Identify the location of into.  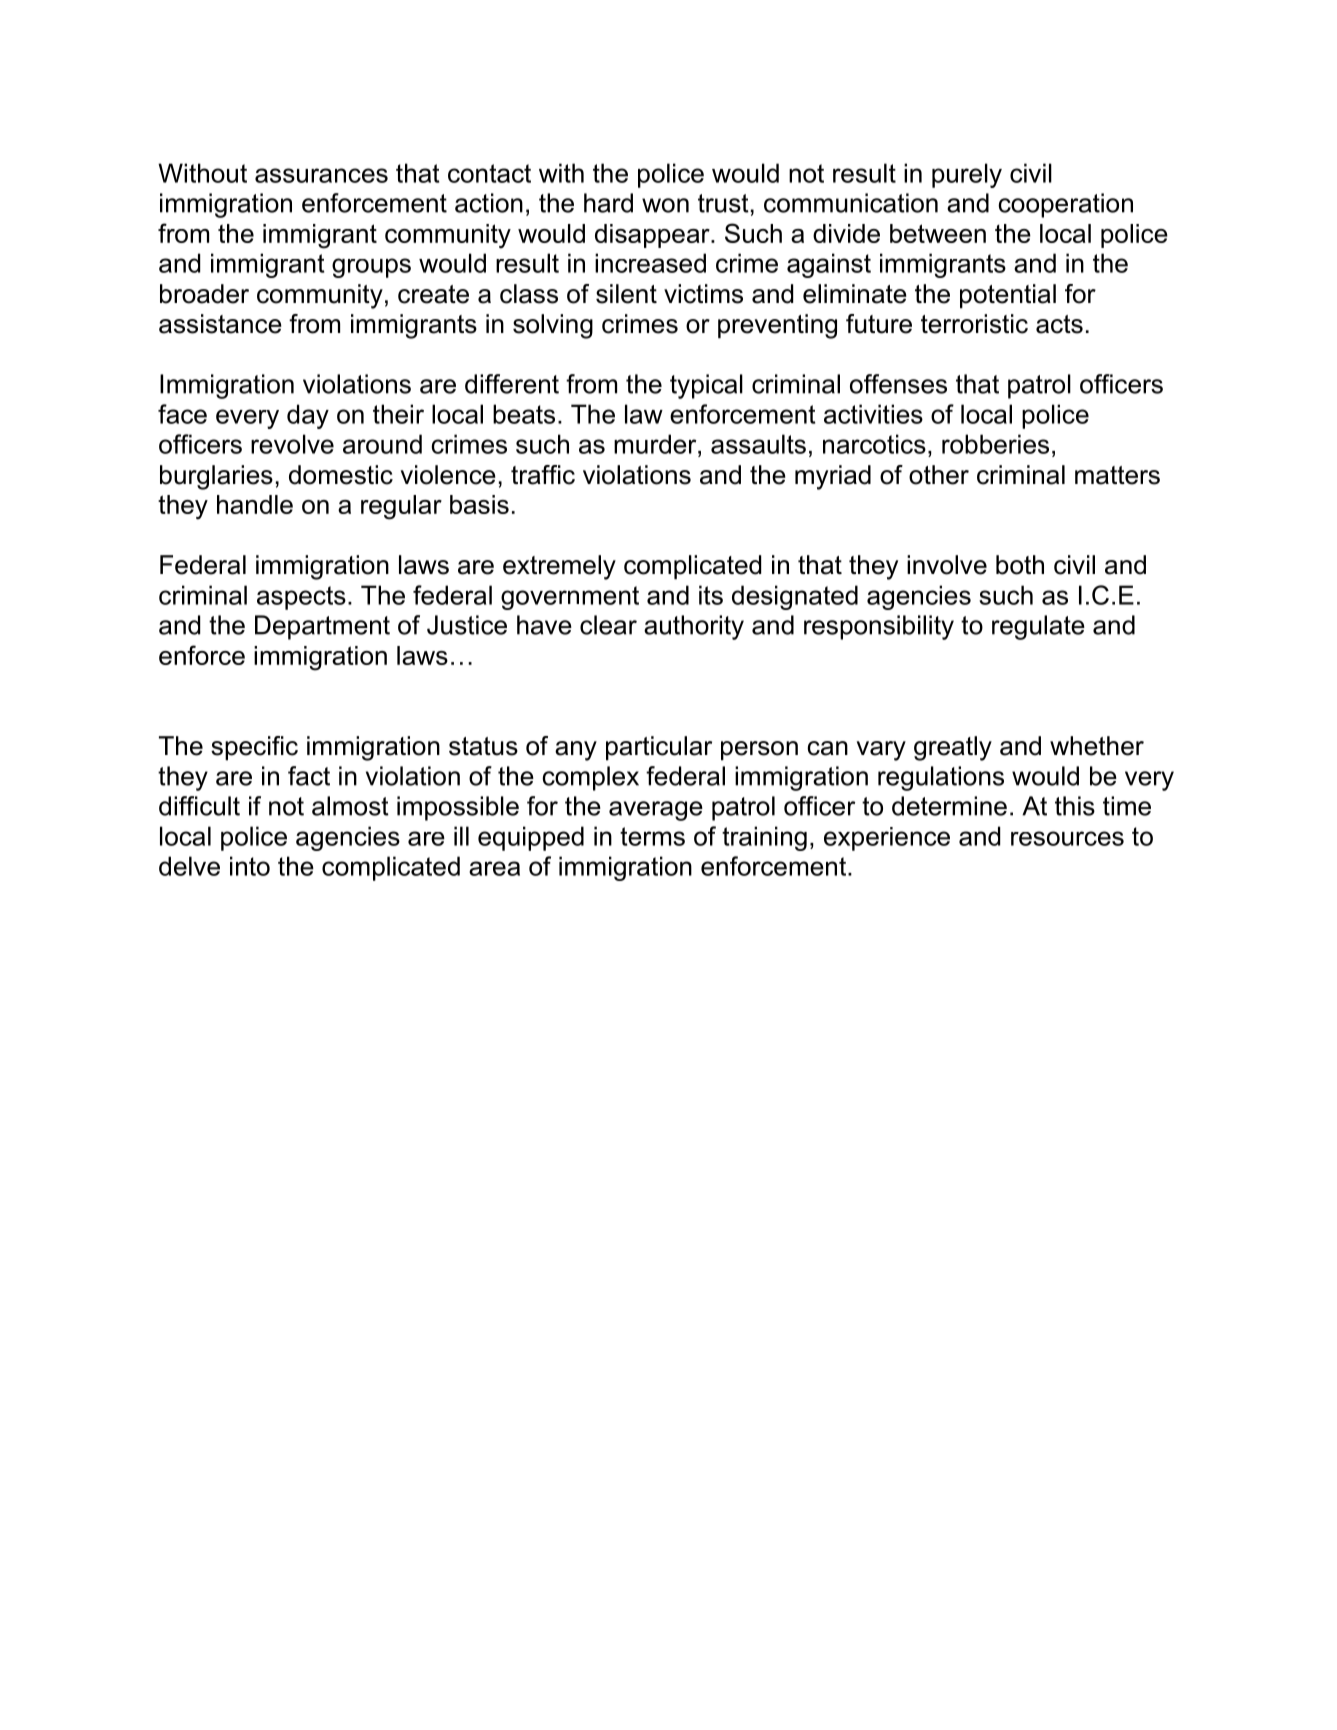
(250, 866).
